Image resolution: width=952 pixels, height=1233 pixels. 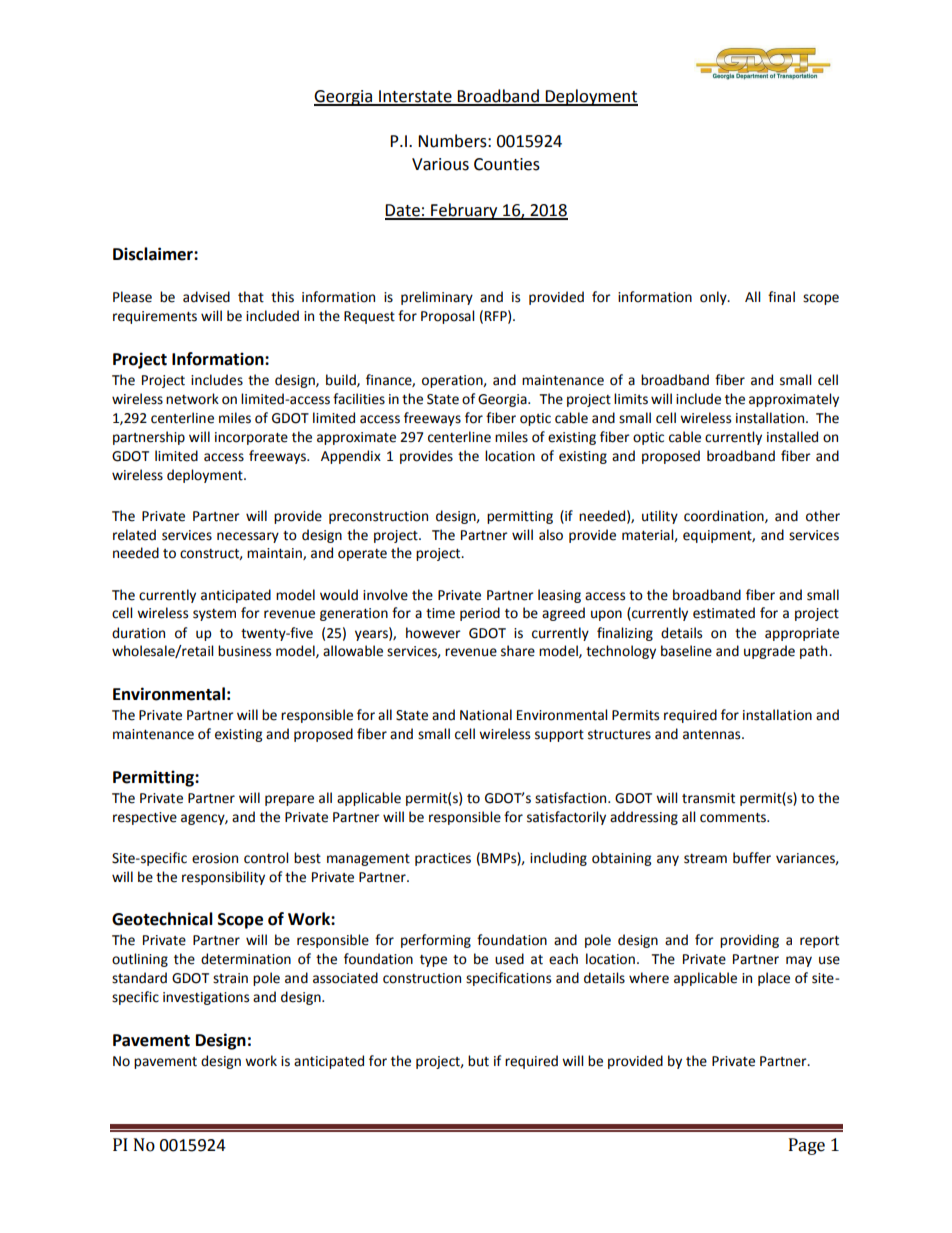 I want to click on February, so click(x=464, y=211).
